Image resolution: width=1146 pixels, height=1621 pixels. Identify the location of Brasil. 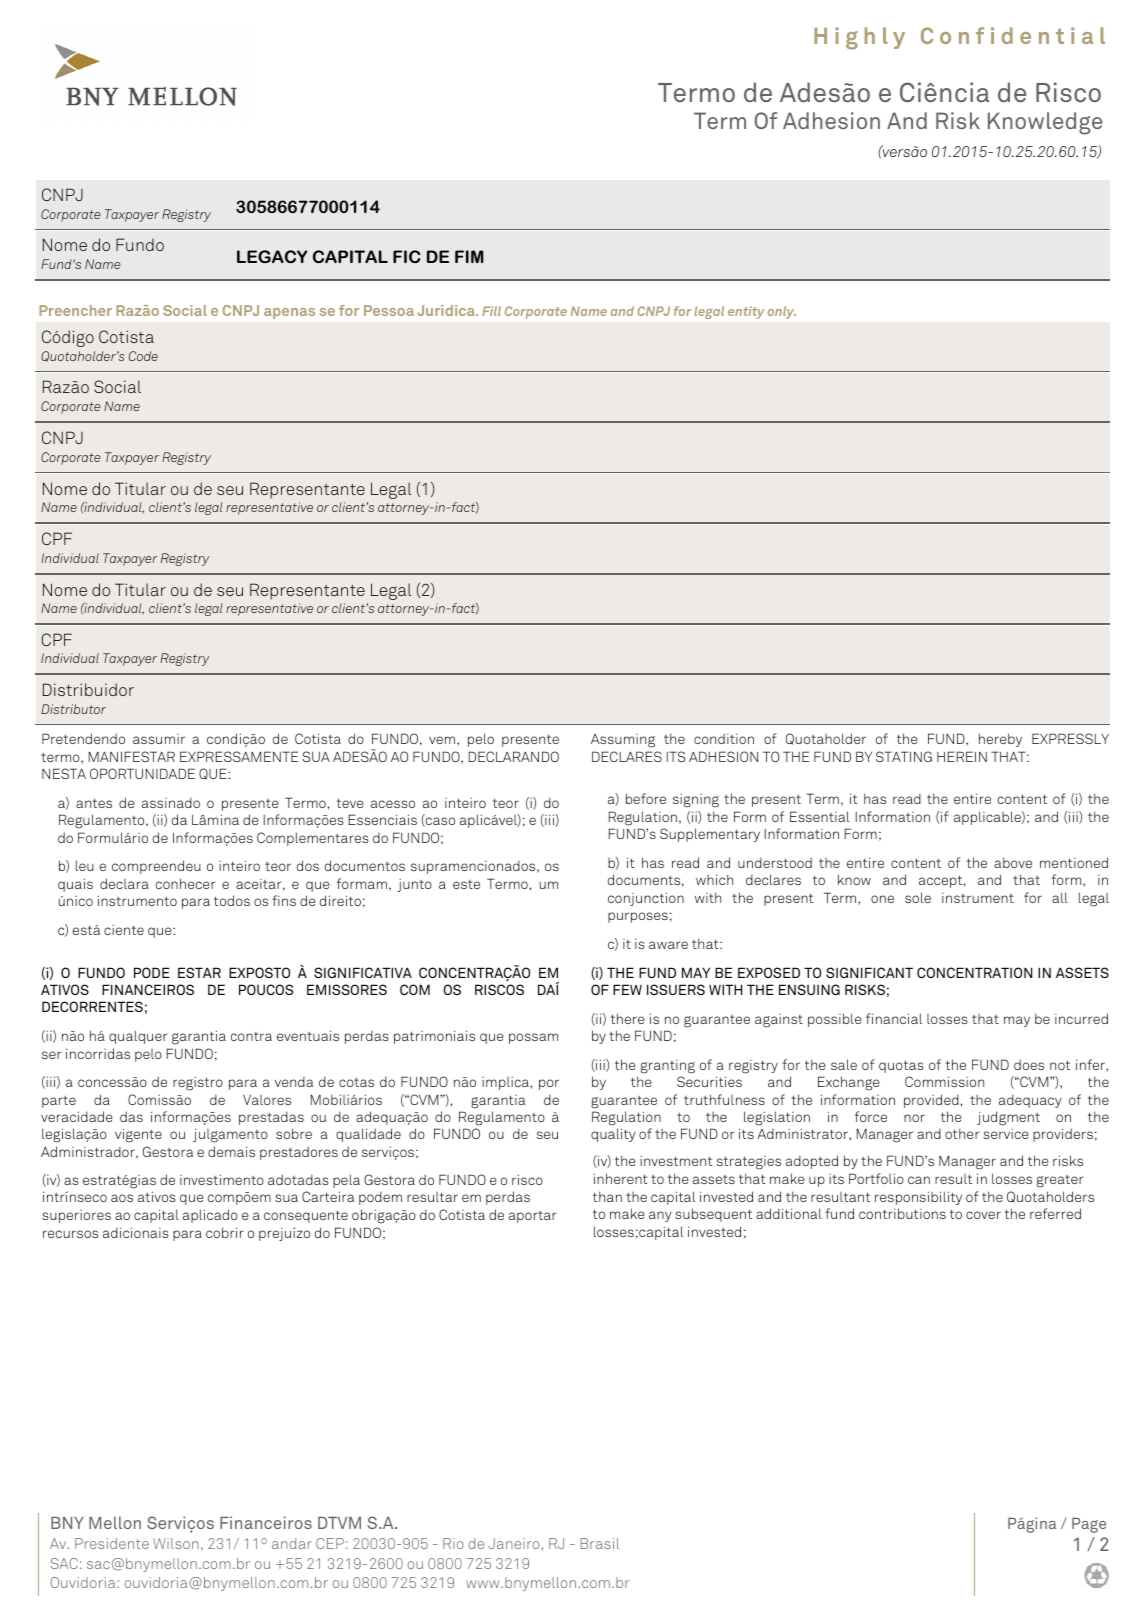
(599, 1543).
